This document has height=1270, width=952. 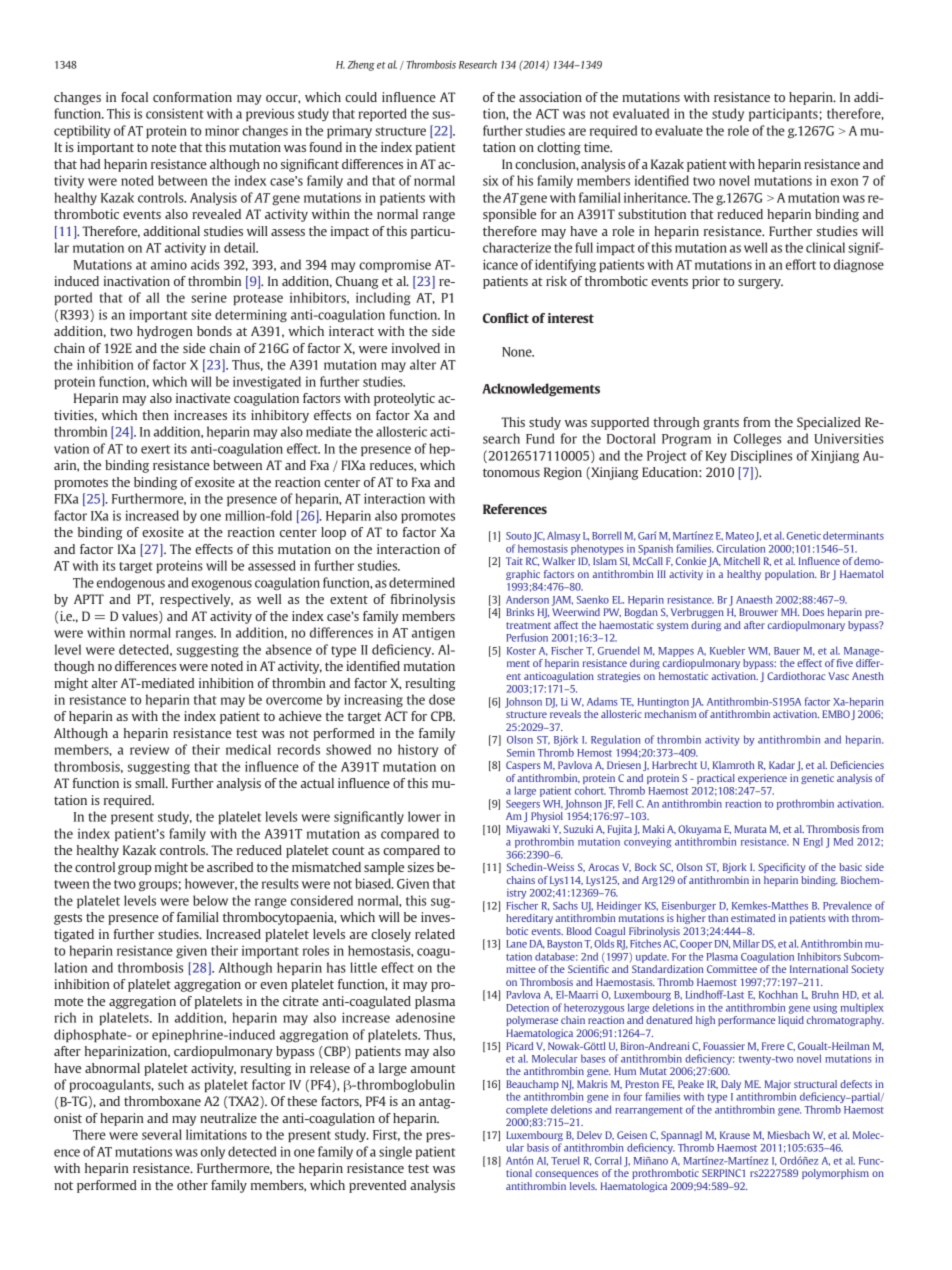 I want to click on hydrogen, so click(x=165, y=332).
